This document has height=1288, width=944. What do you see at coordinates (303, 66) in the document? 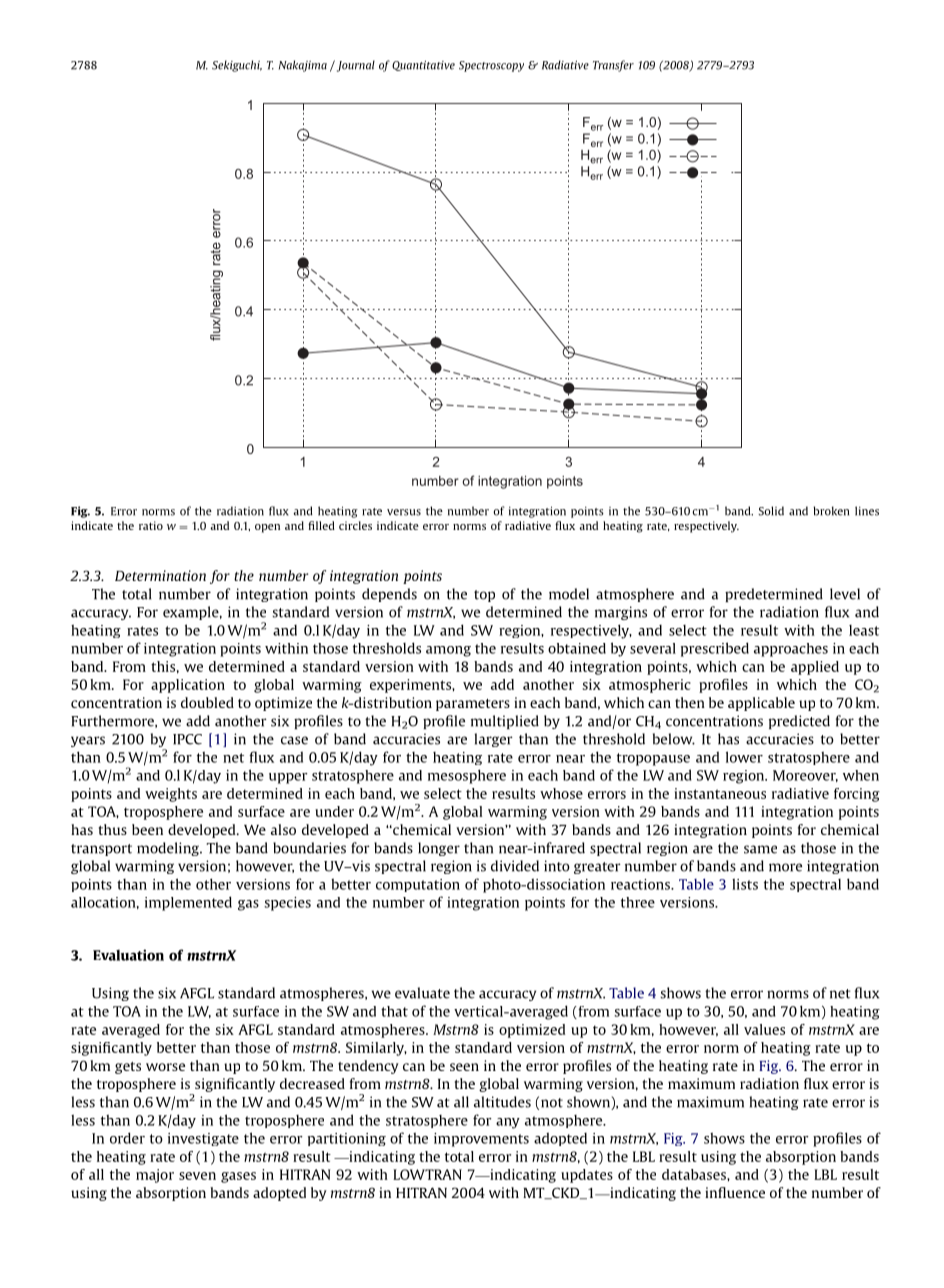
I see `Nakajima` at bounding box center [303, 66].
